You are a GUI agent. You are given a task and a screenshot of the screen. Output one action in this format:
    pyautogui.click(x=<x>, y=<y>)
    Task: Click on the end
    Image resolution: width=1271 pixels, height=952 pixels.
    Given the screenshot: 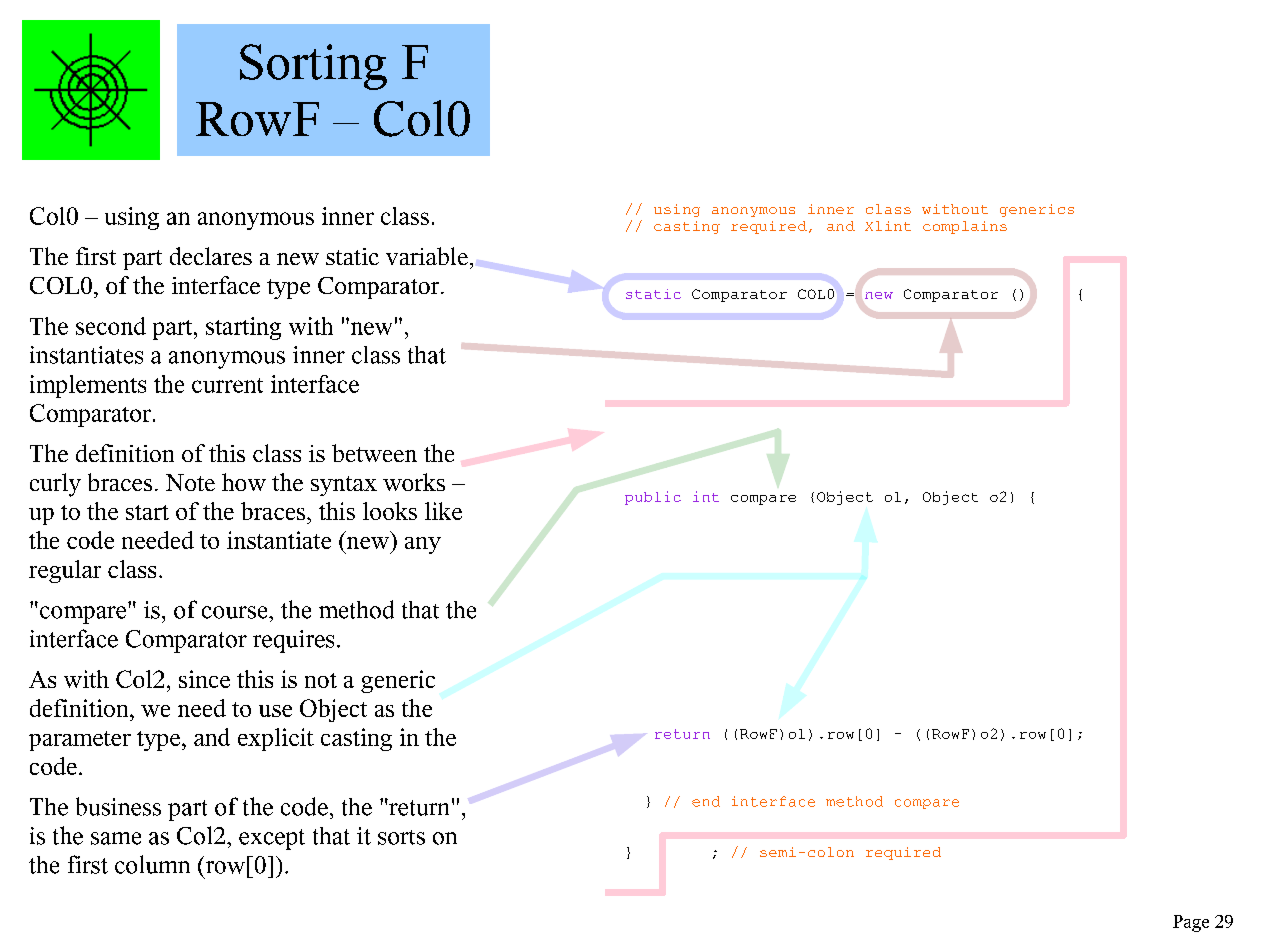 What is the action you would take?
    pyautogui.click(x=706, y=801)
